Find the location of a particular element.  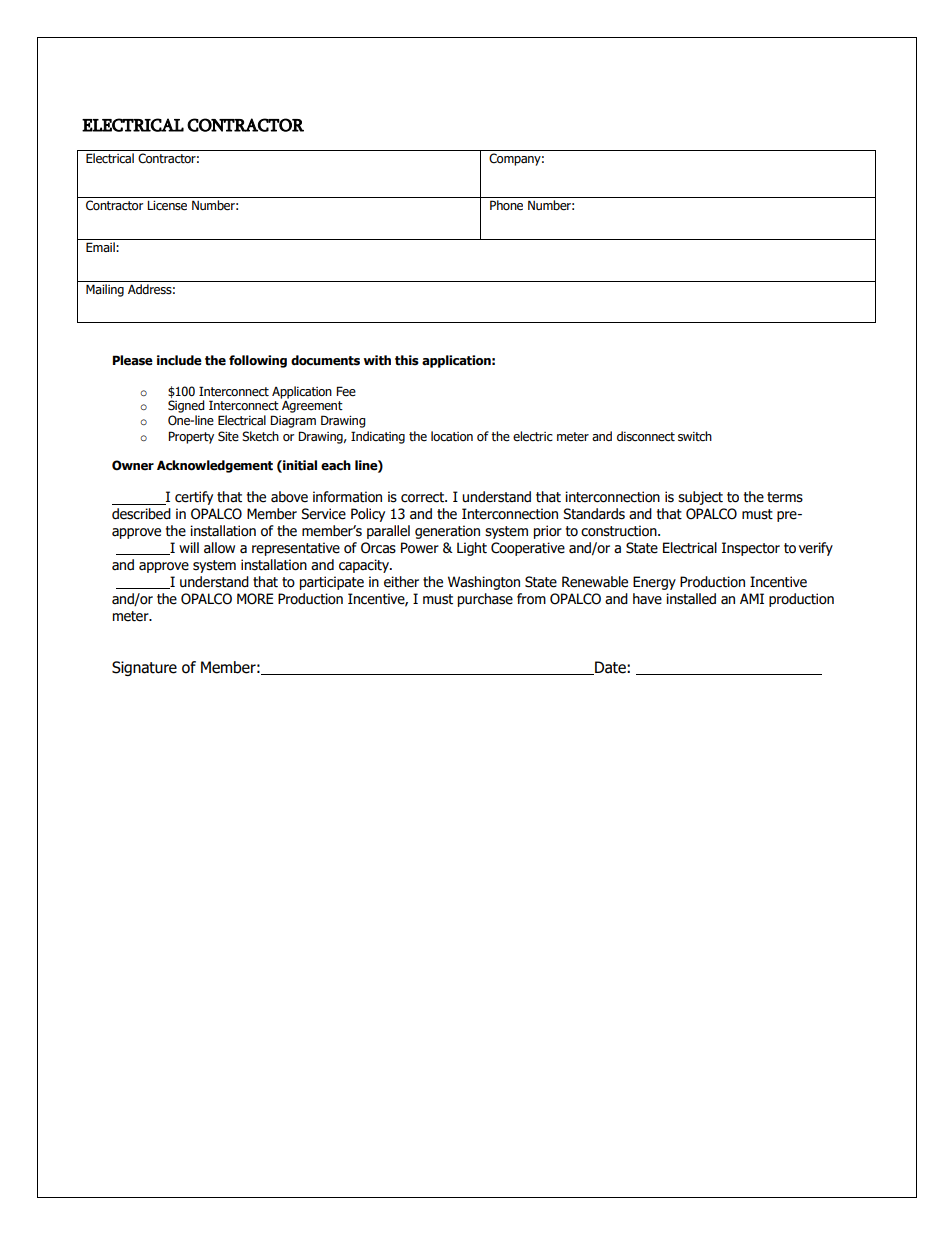

switch is located at coordinates (695, 436).
